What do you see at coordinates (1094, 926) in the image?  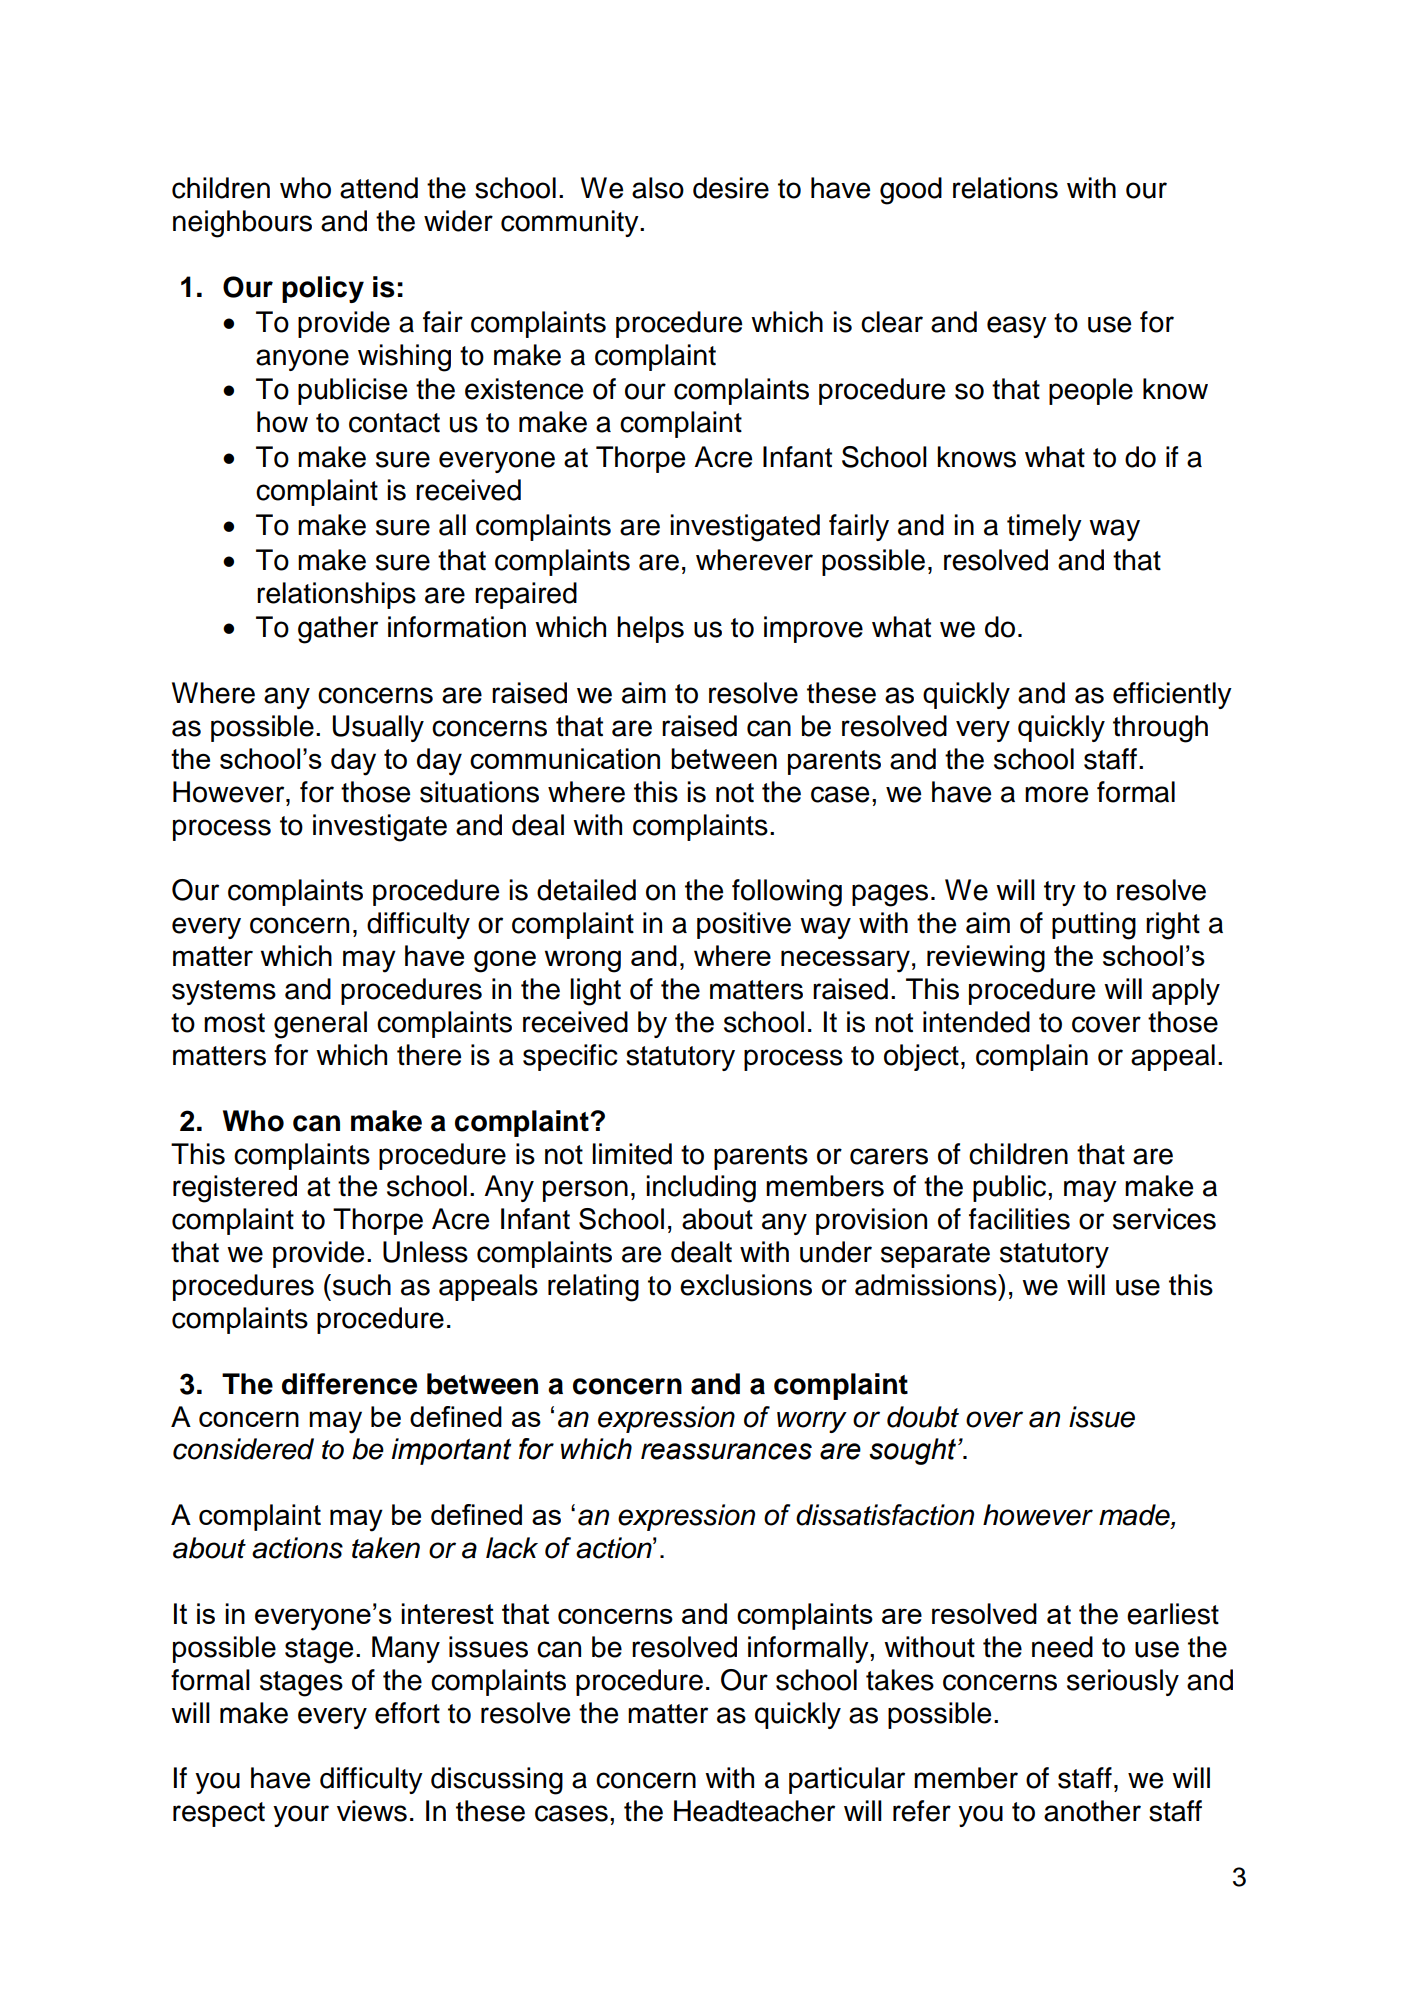 I see `putting` at bounding box center [1094, 926].
